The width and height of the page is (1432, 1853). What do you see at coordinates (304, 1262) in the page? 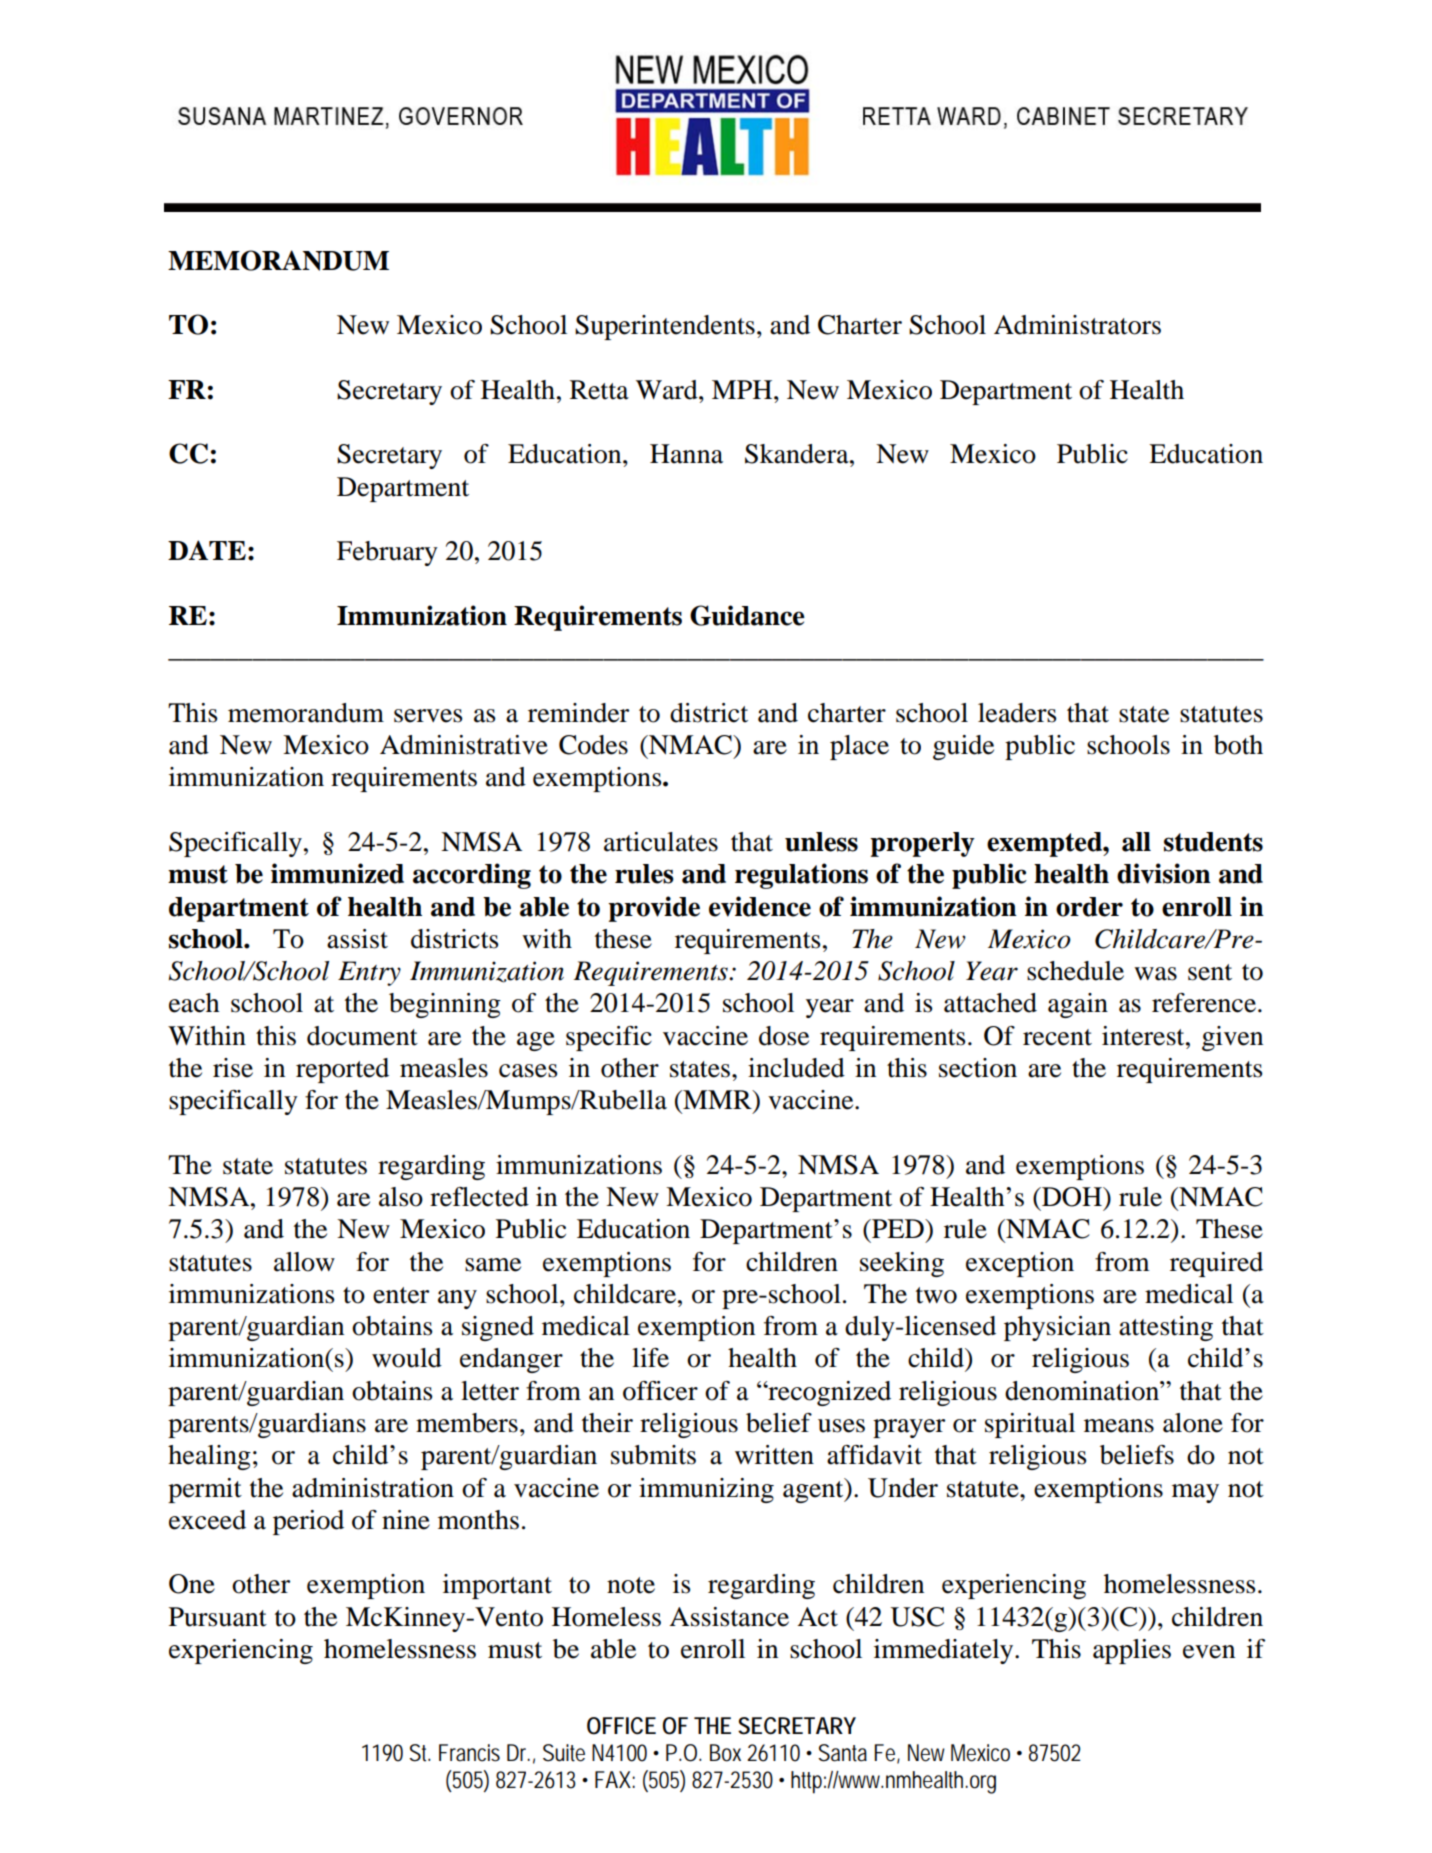
I see `allow` at bounding box center [304, 1262].
